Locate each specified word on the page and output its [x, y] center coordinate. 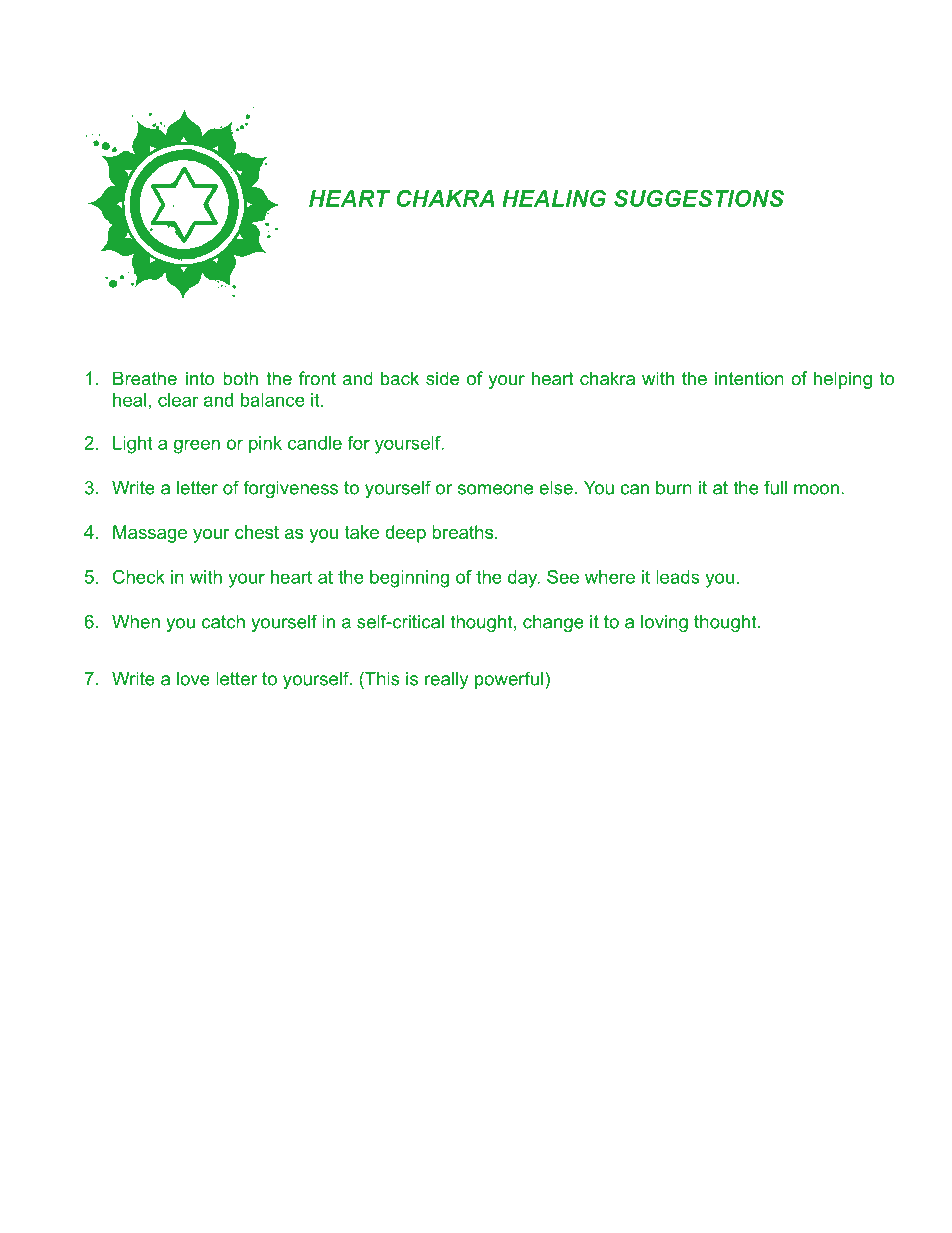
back [400, 378]
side [442, 378]
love [193, 679]
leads [678, 577]
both [240, 378]
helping [843, 380]
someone [495, 489]
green [197, 446]
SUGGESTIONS [699, 198]
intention [749, 378]
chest [257, 532]
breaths [462, 532]
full [775, 487]
